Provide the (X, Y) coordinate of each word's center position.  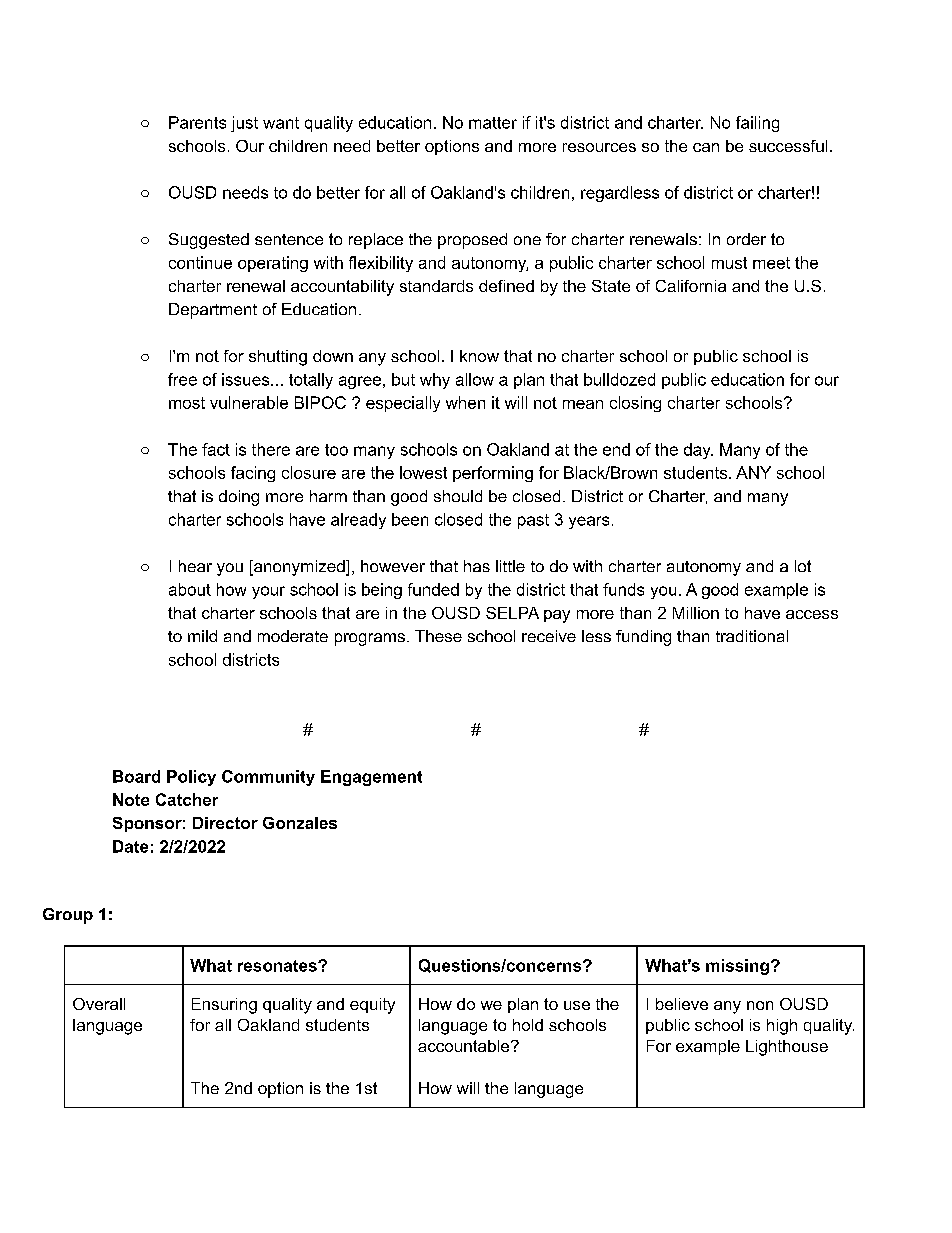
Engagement (371, 778)
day (698, 451)
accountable (465, 1046)
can (706, 147)
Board (136, 776)
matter (493, 123)
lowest (423, 472)
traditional (752, 636)
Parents (197, 122)
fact (216, 449)
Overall (99, 1004)
